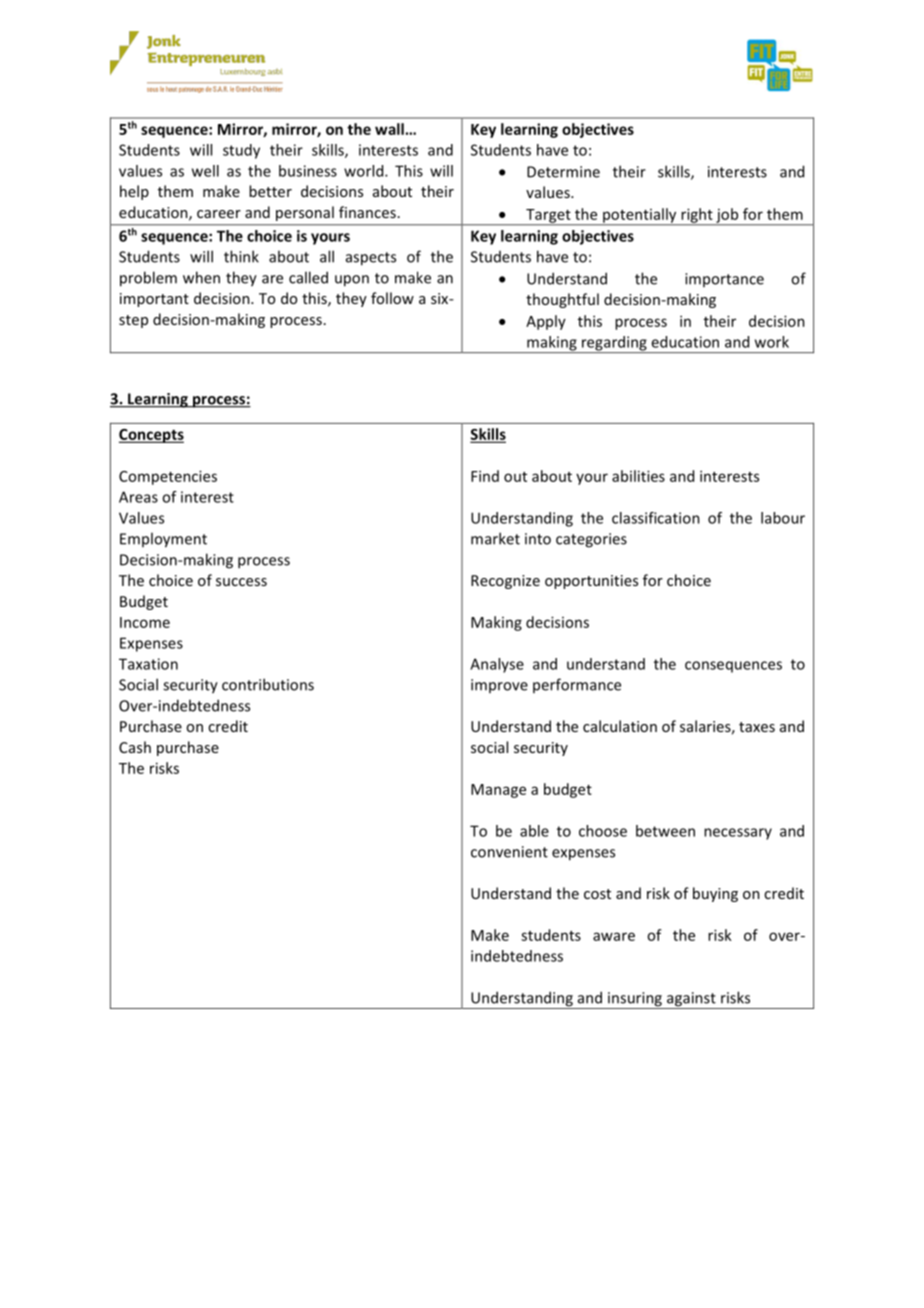  Describe the element at coordinates (697, 216) in the document. I see `right` at that location.
